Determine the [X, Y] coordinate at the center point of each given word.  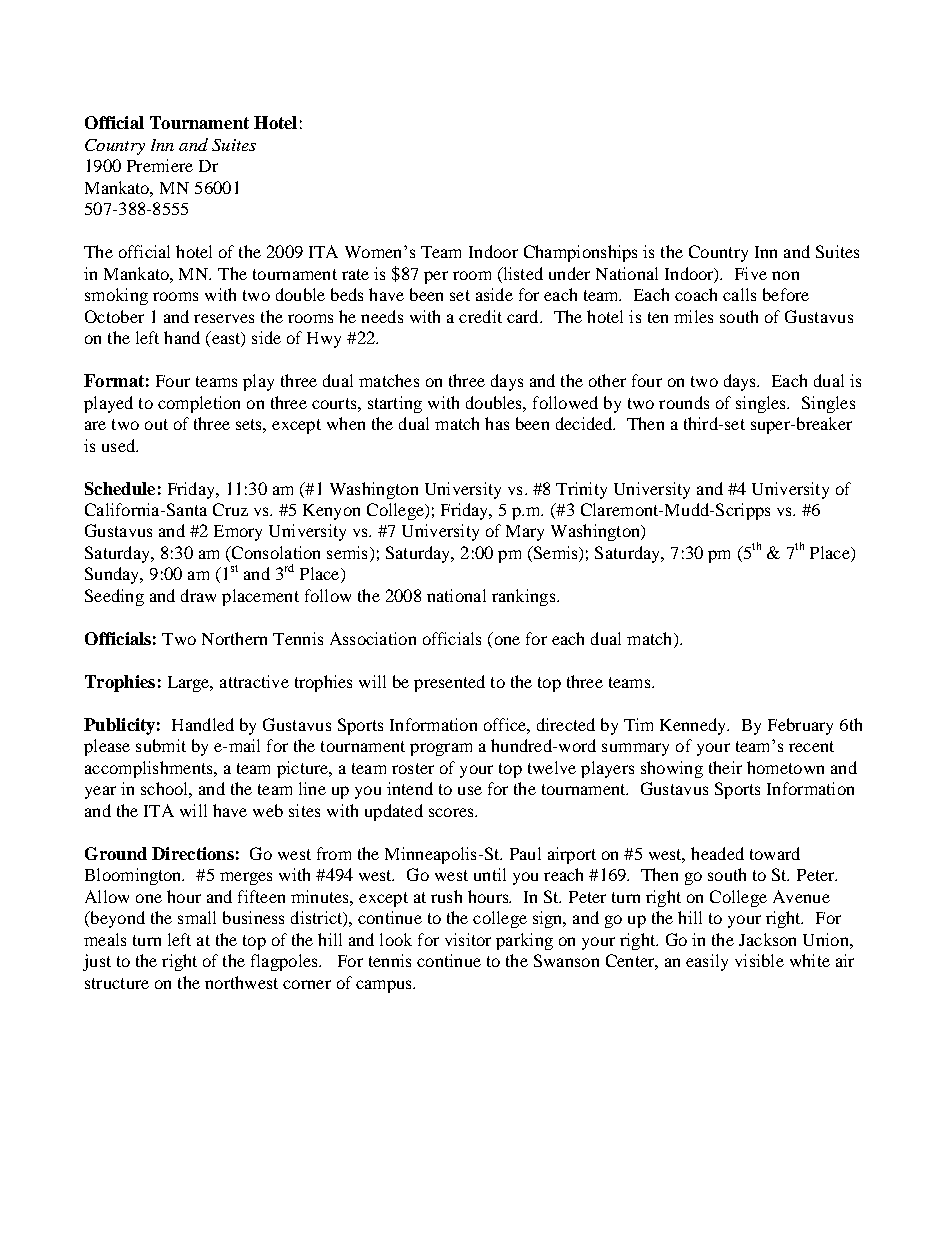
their [725, 767]
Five [751, 273]
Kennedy [694, 726]
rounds [684, 402]
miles [693, 316]
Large [190, 684]
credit [480, 316]
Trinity [581, 490]
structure [117, 983]
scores [452, 812]
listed [522, 273]
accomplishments [150, 769]
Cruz [230, 509]
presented [449, 683]
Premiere [160, 165]
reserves [224, 318]
